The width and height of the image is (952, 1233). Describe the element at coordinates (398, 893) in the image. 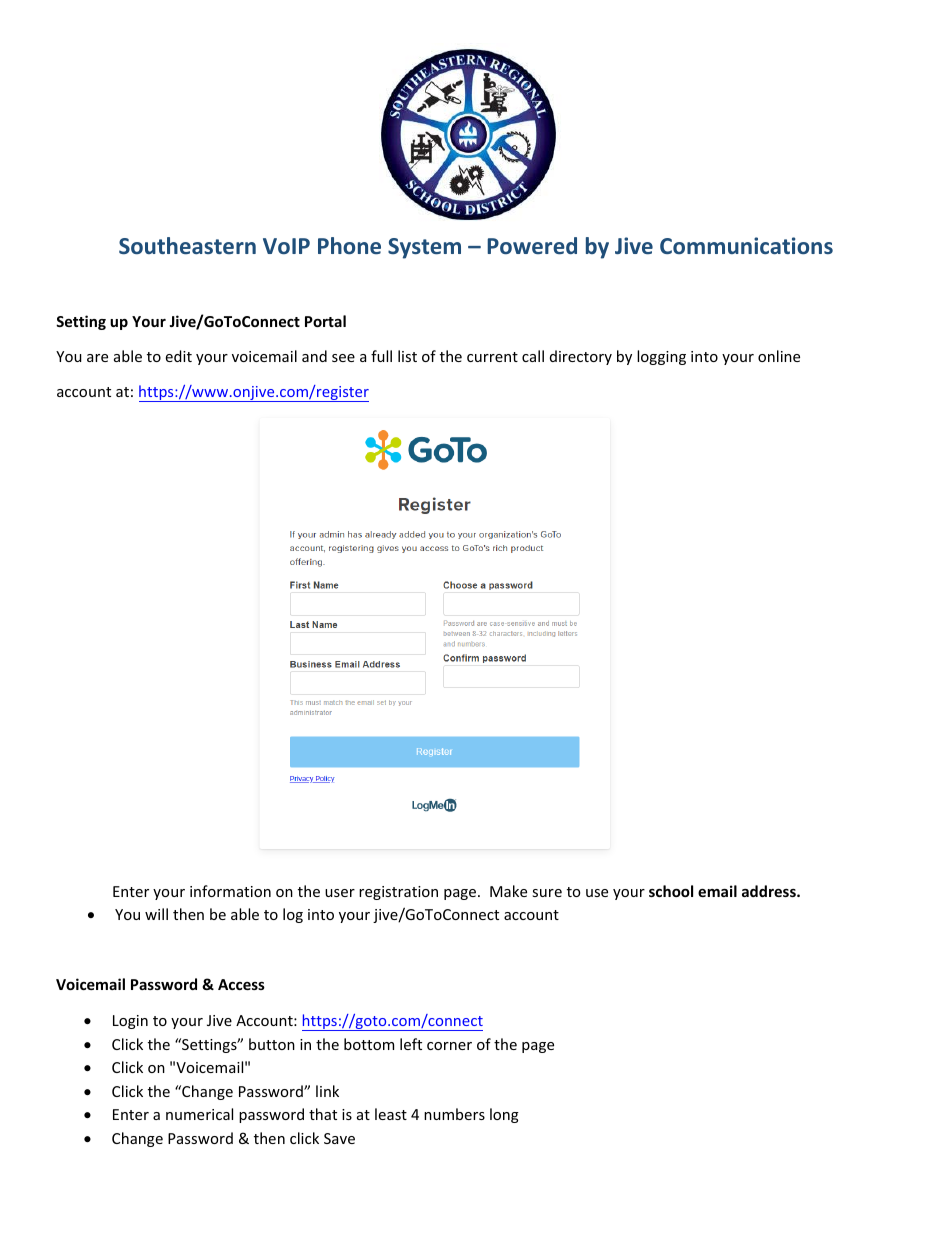

I see `registration` at that location.
